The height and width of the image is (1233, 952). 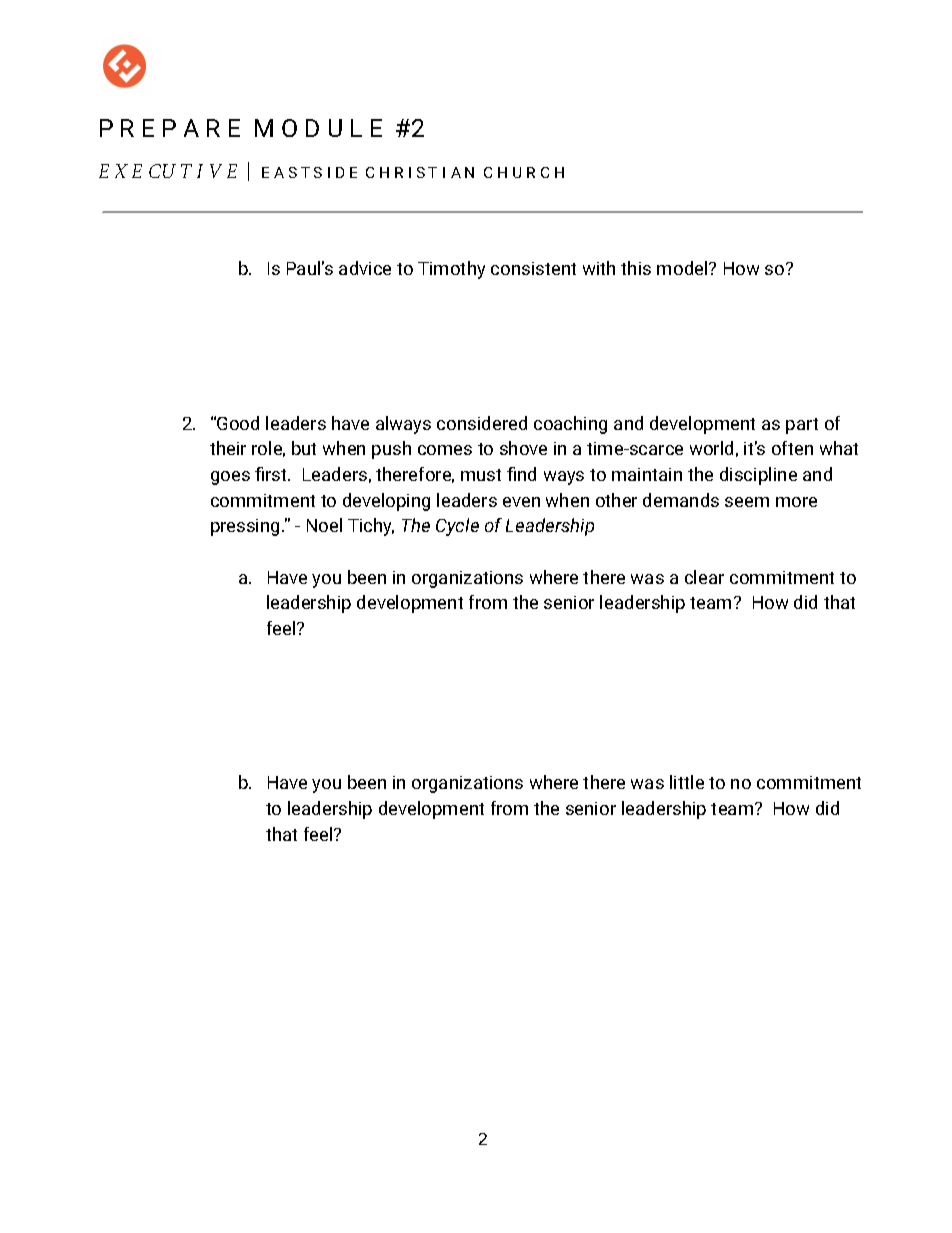 What do you see at coordinates (704, 577) in the image?
I see `clear` at bounding box center [704, 577].
